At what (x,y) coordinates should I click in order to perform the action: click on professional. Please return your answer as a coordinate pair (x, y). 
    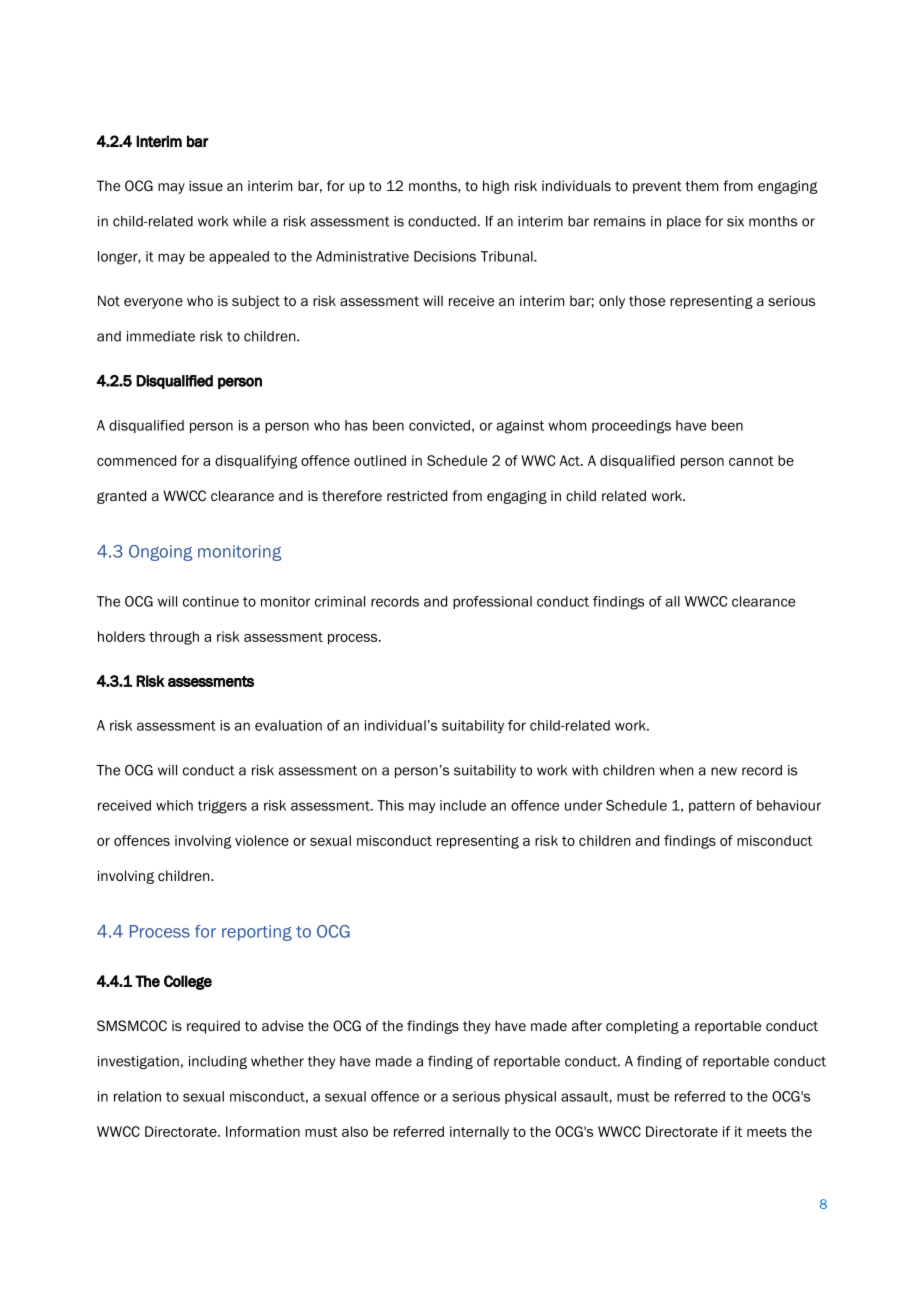
    Looking at the image, I should click on (492, 602).
